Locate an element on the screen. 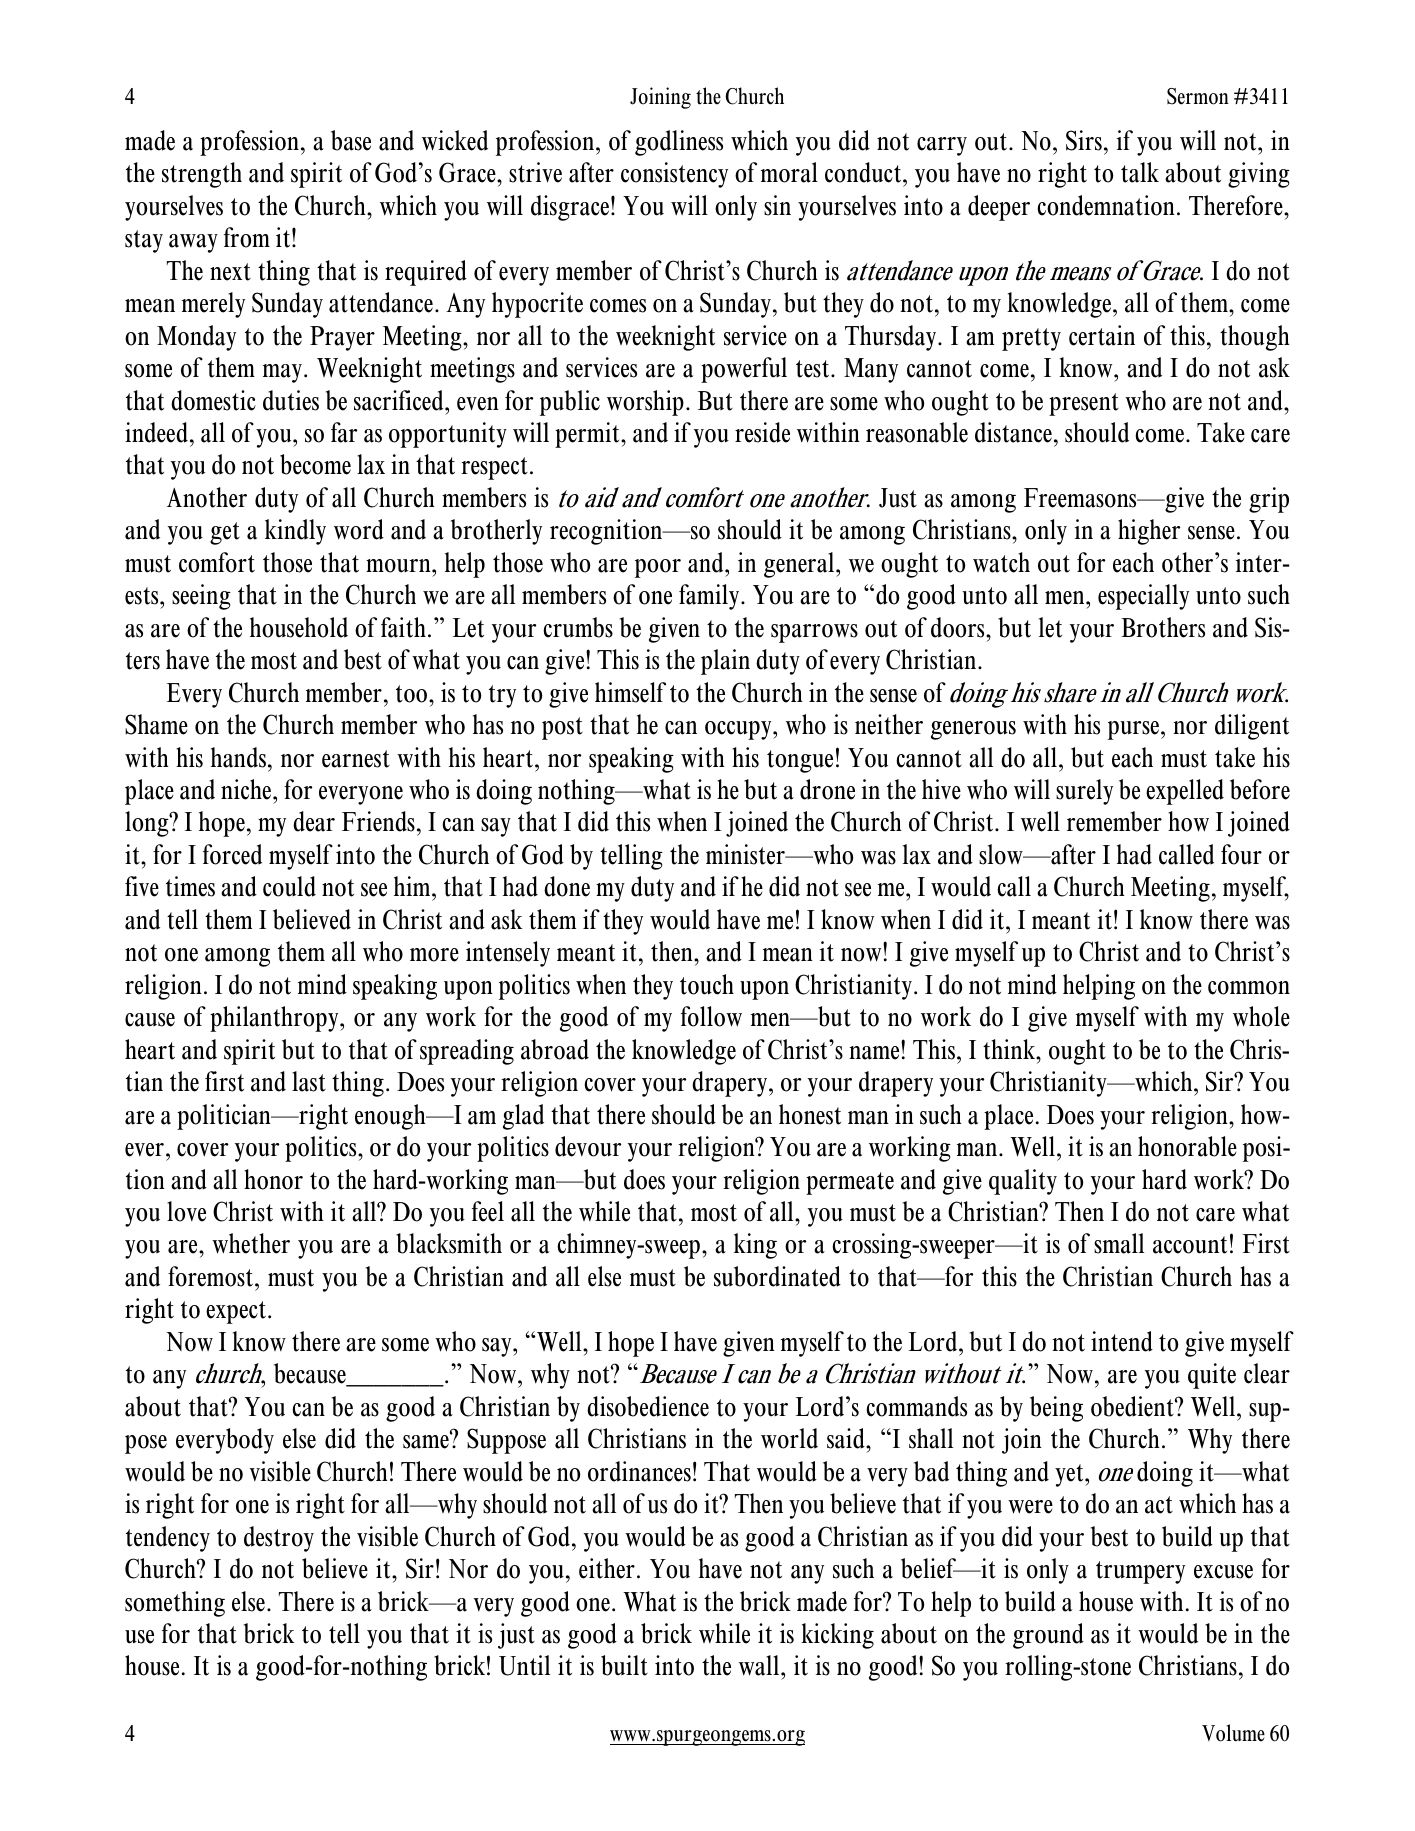 Image resolution: width=1415 pixels, height=1831 pixels. destroy is located at coordinates (279, 1539).
